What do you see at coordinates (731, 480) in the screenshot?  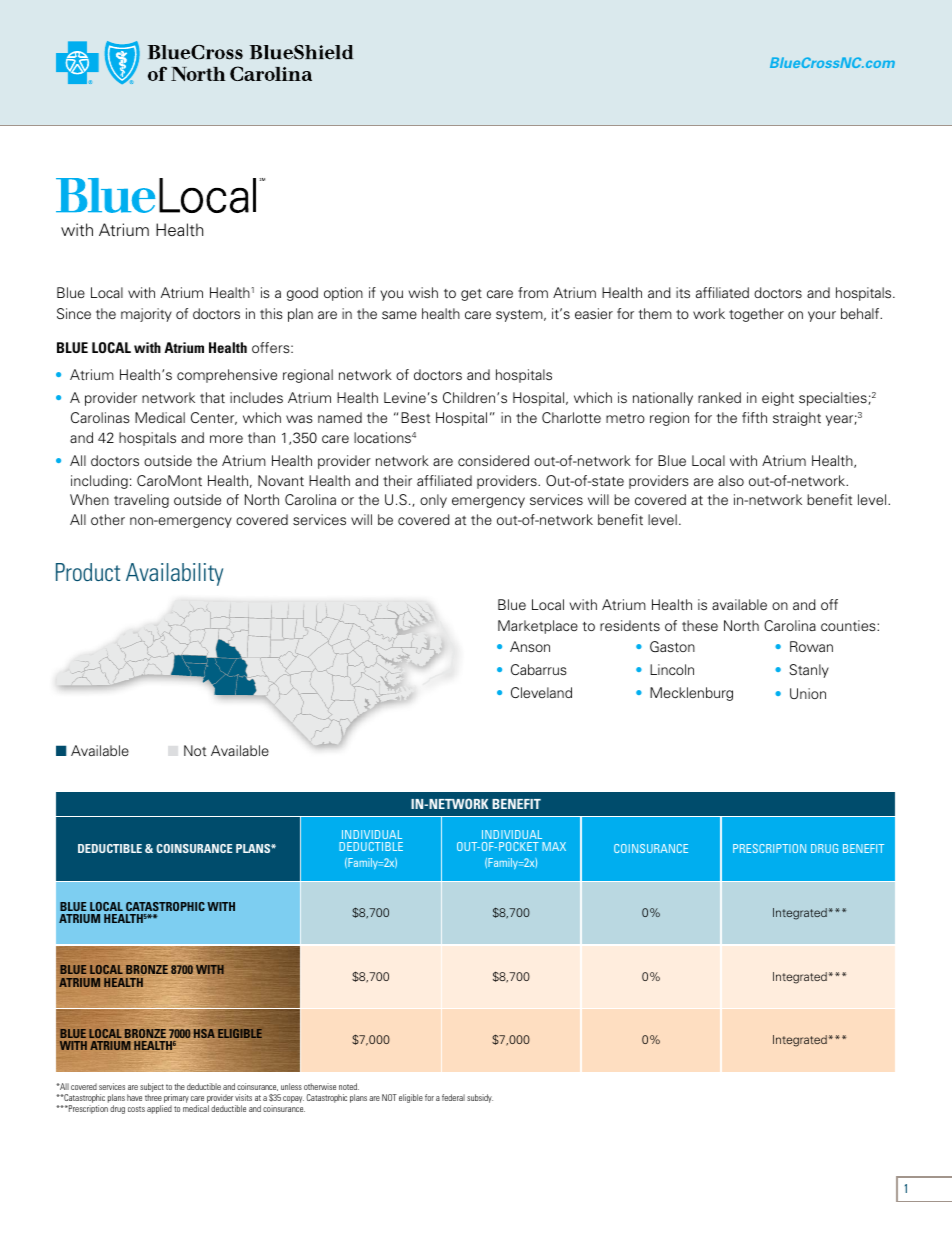 I see `also` at bounding box center [731, 480].
